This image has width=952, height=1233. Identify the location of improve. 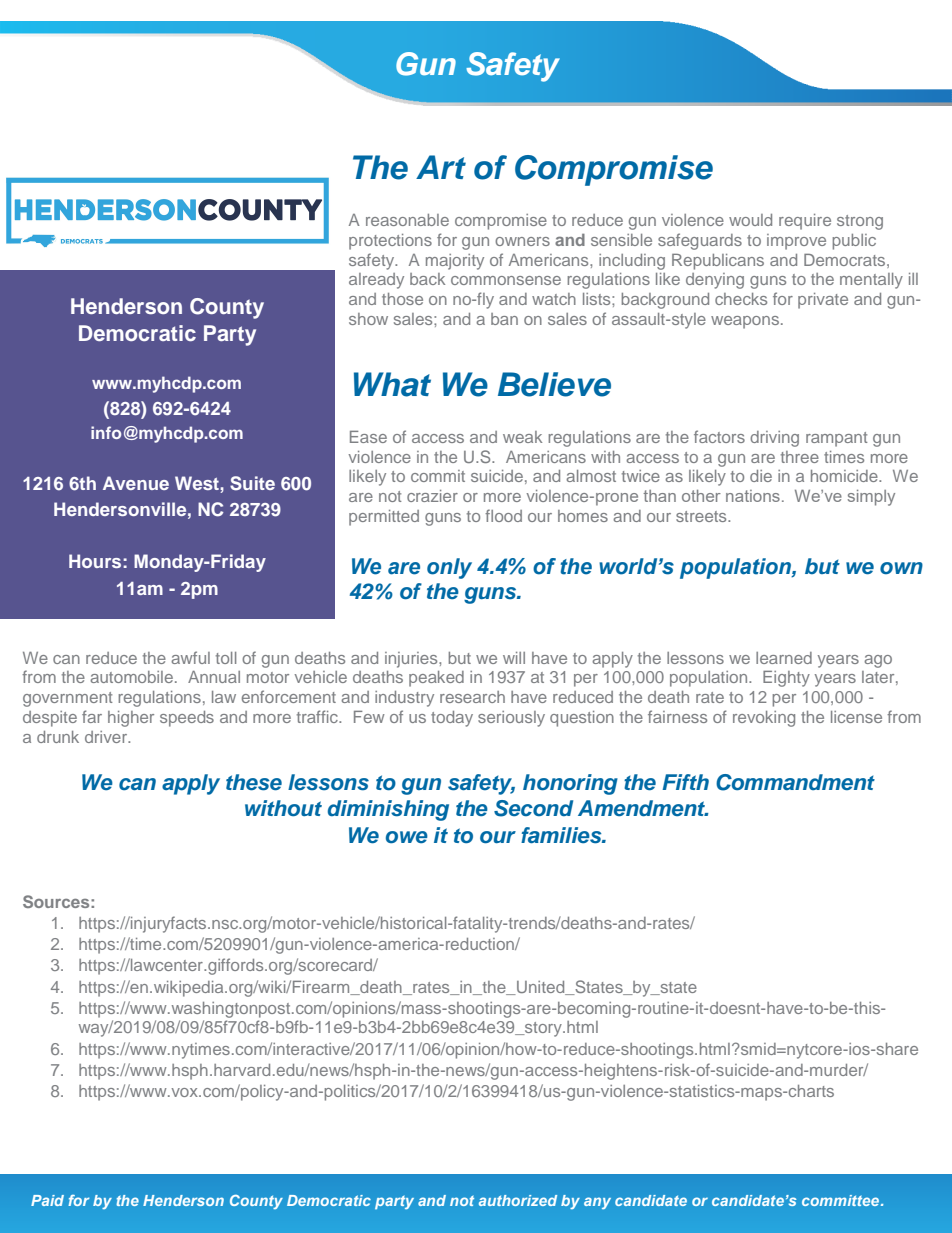
(796, 242).
